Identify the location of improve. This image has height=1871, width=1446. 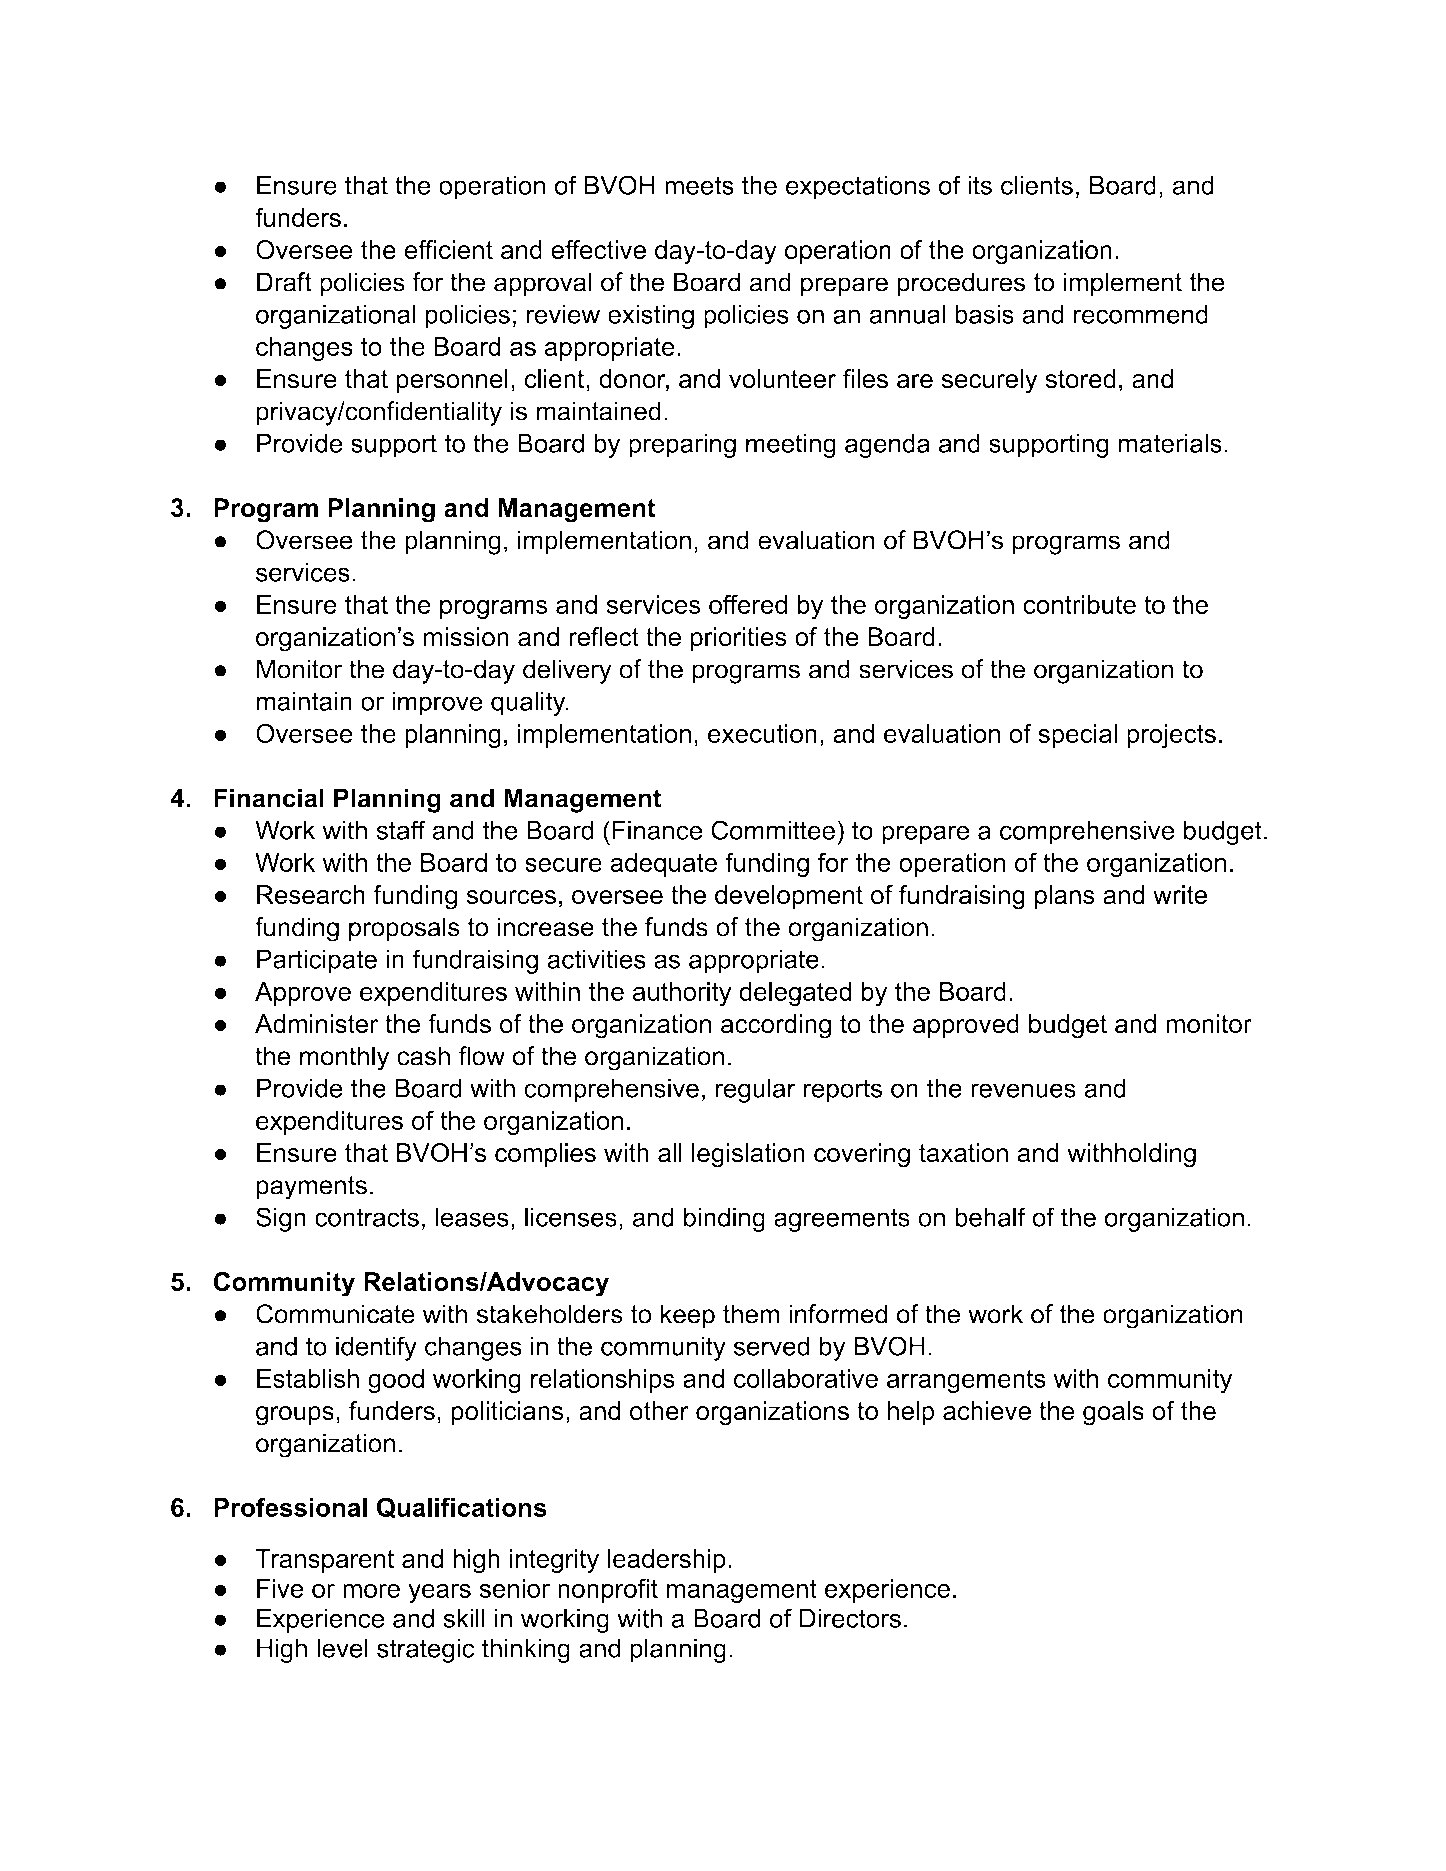
(437, 703).
